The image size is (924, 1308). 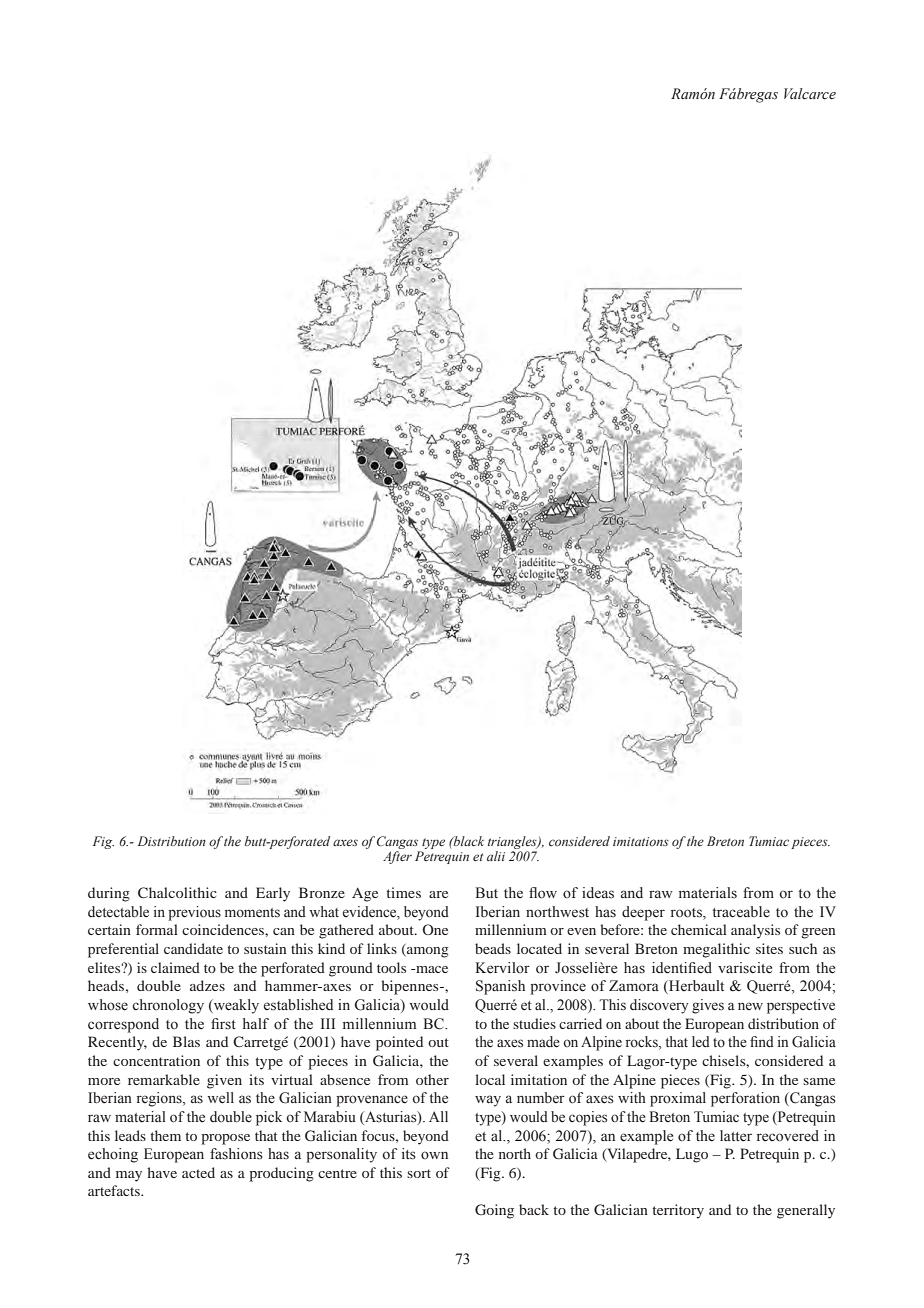 I want to click on first, so click(x=223, y=1023).
